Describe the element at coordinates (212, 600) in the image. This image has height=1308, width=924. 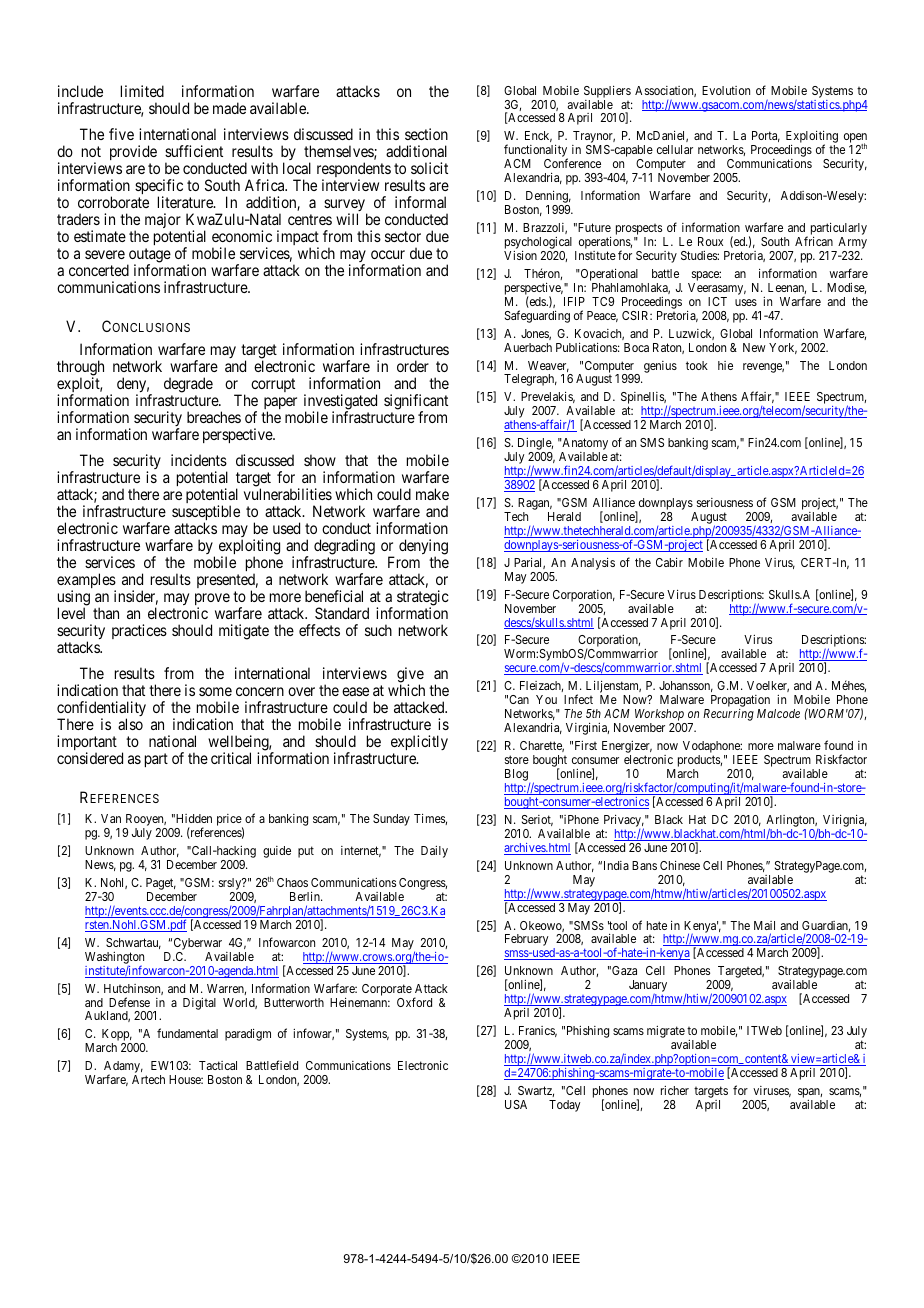
I see `prove` at that location.
